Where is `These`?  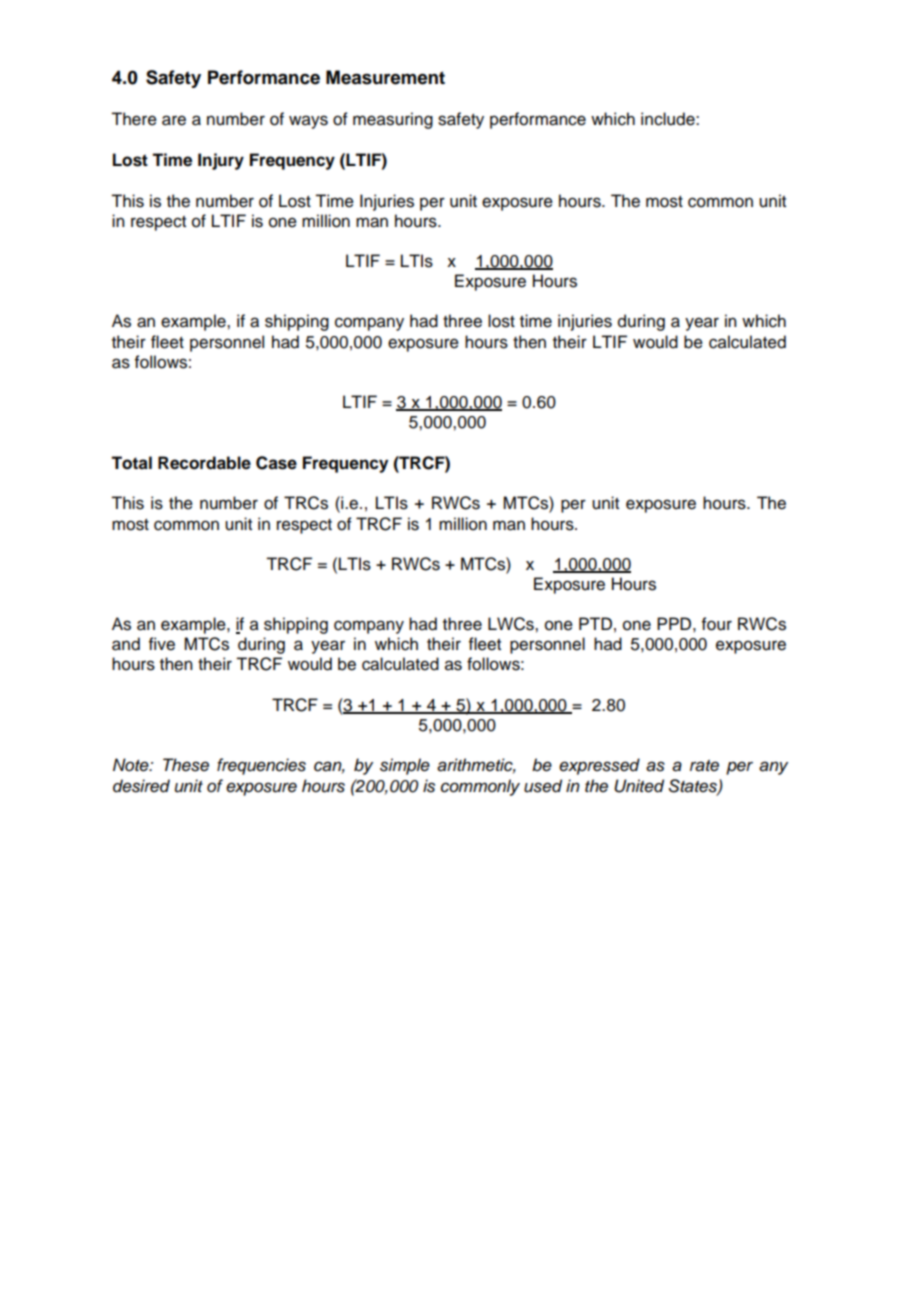 These is located at coordinates (186, 765).
